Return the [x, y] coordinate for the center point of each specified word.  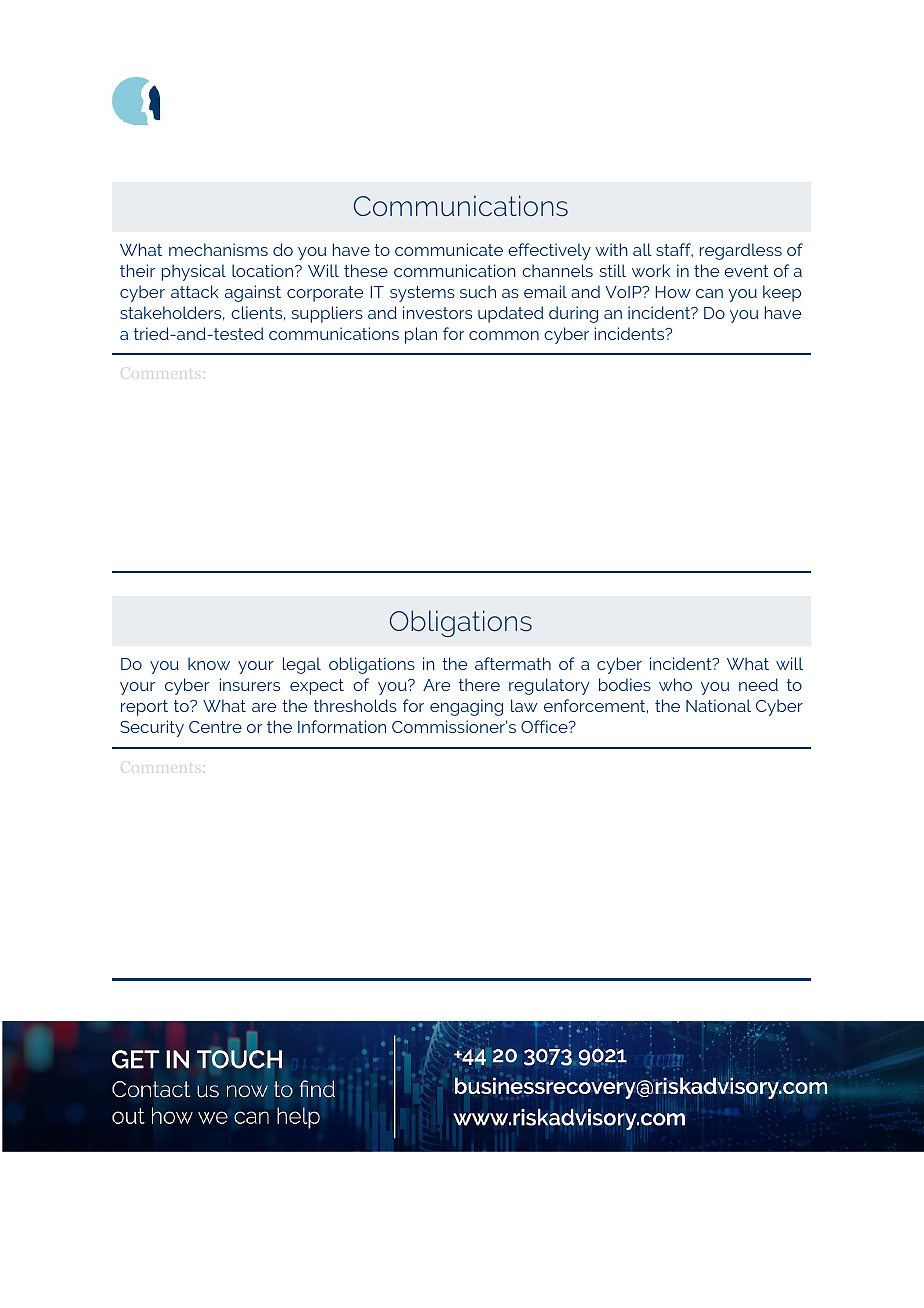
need [758, 684]
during [573, 314]
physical [194, 272]
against [253, 293]
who [675, 684]
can [709, 293]
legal [302, 665]
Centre [215, 727]
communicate [449, 249]
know [209, 663]
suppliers [327, 314]
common [504, 335]
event [746, 271]
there [479, 684]
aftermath [513, 663]
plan [421, 335]
